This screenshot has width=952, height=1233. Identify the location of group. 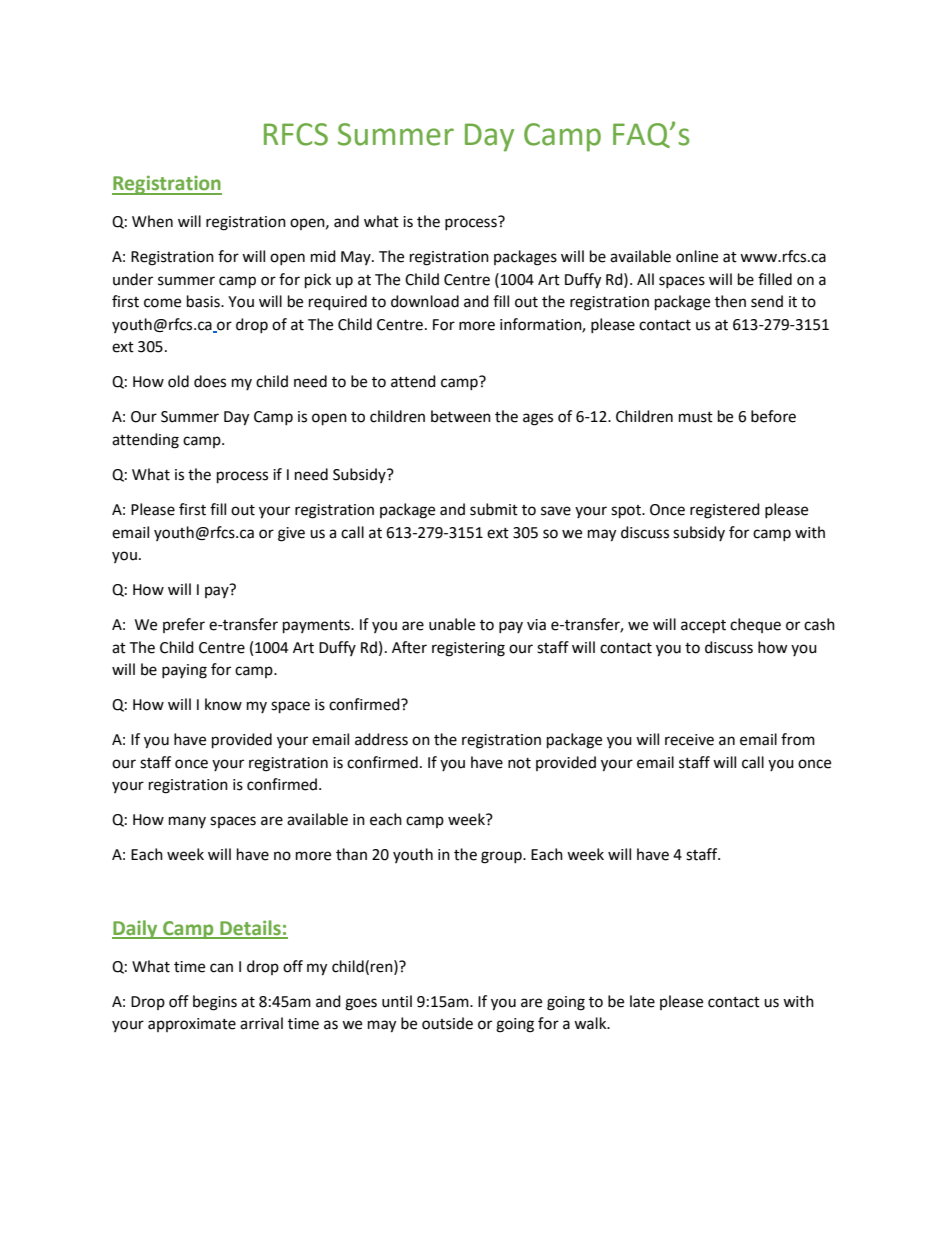
(502, 857).
